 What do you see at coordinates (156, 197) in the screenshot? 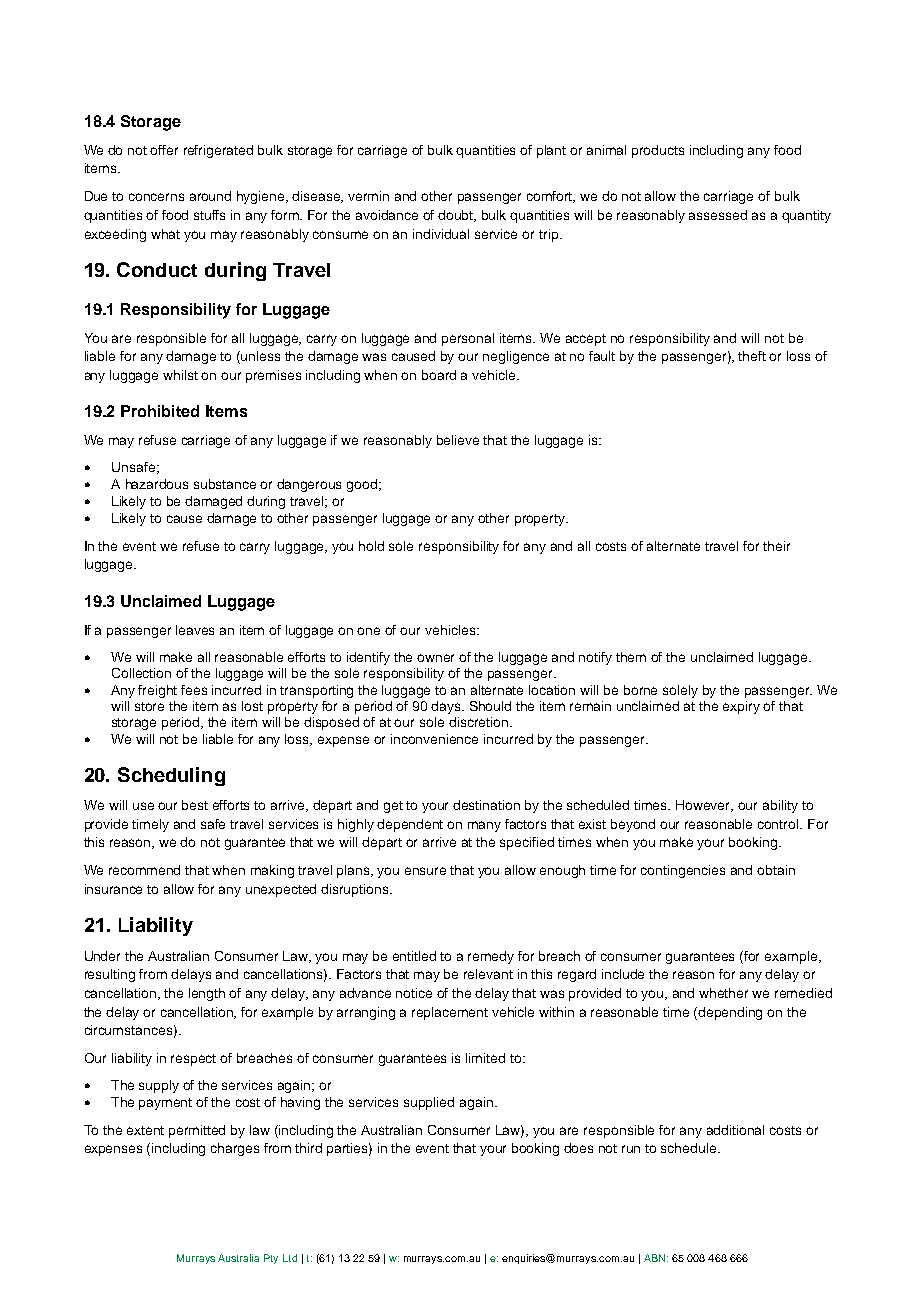
I see `concerns` at bounding box center [156, 197].
